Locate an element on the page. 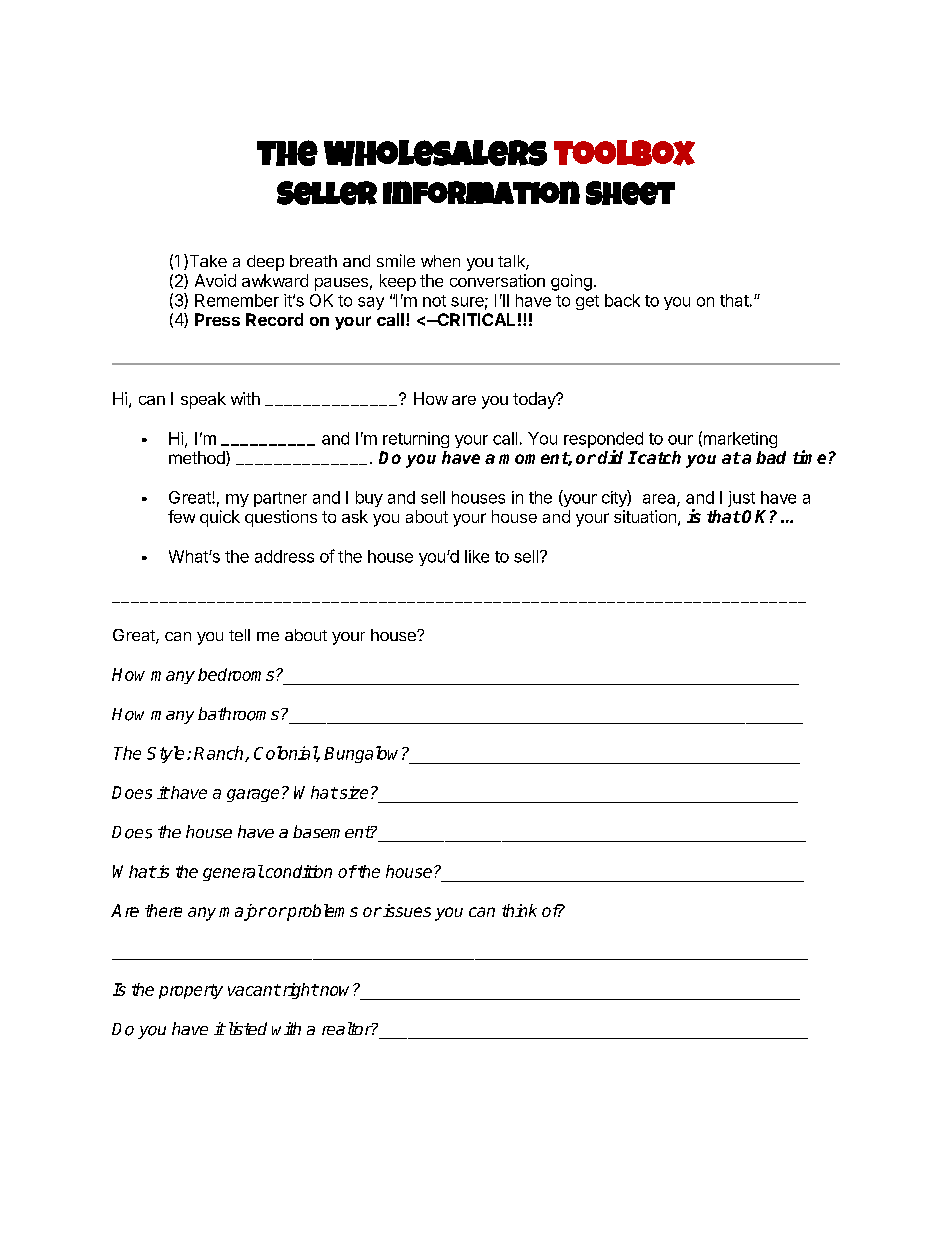 The image size is (952, 1233). Sheet is located at coordinates (630, 193).
